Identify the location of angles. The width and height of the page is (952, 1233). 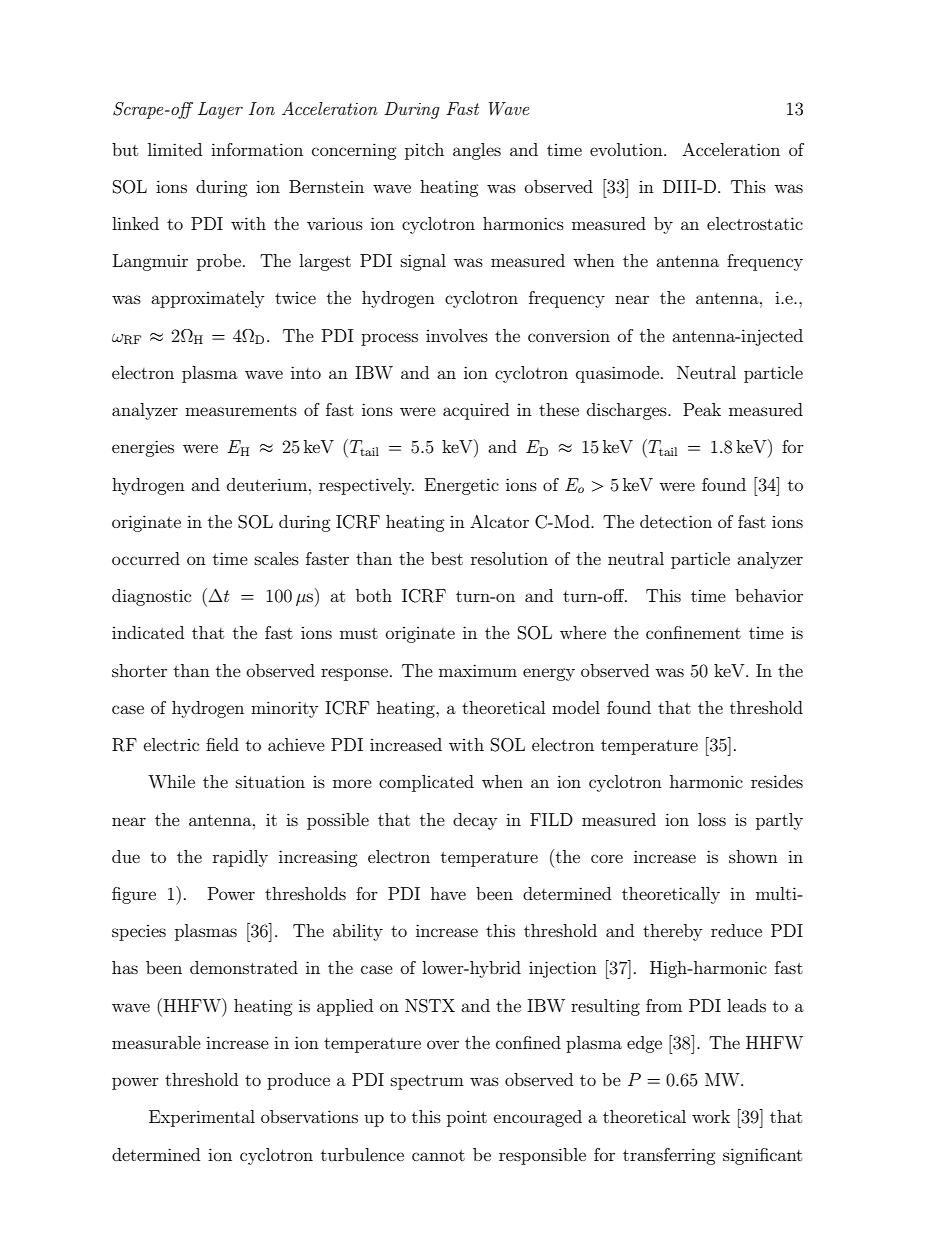
(477, 151).
